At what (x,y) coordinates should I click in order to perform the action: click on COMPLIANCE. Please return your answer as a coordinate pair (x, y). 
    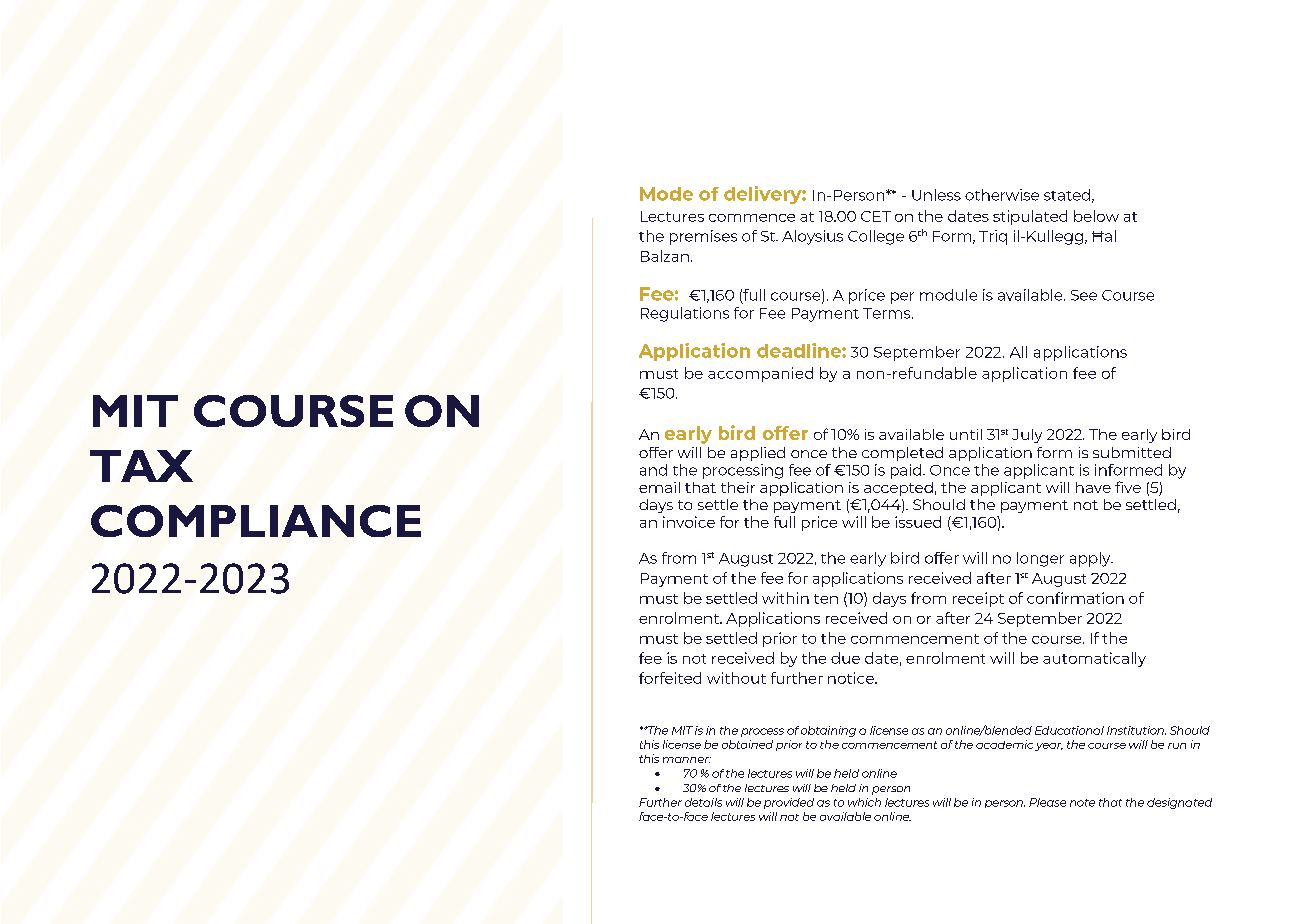
    Looking at the image, I should click on (256, 521).
